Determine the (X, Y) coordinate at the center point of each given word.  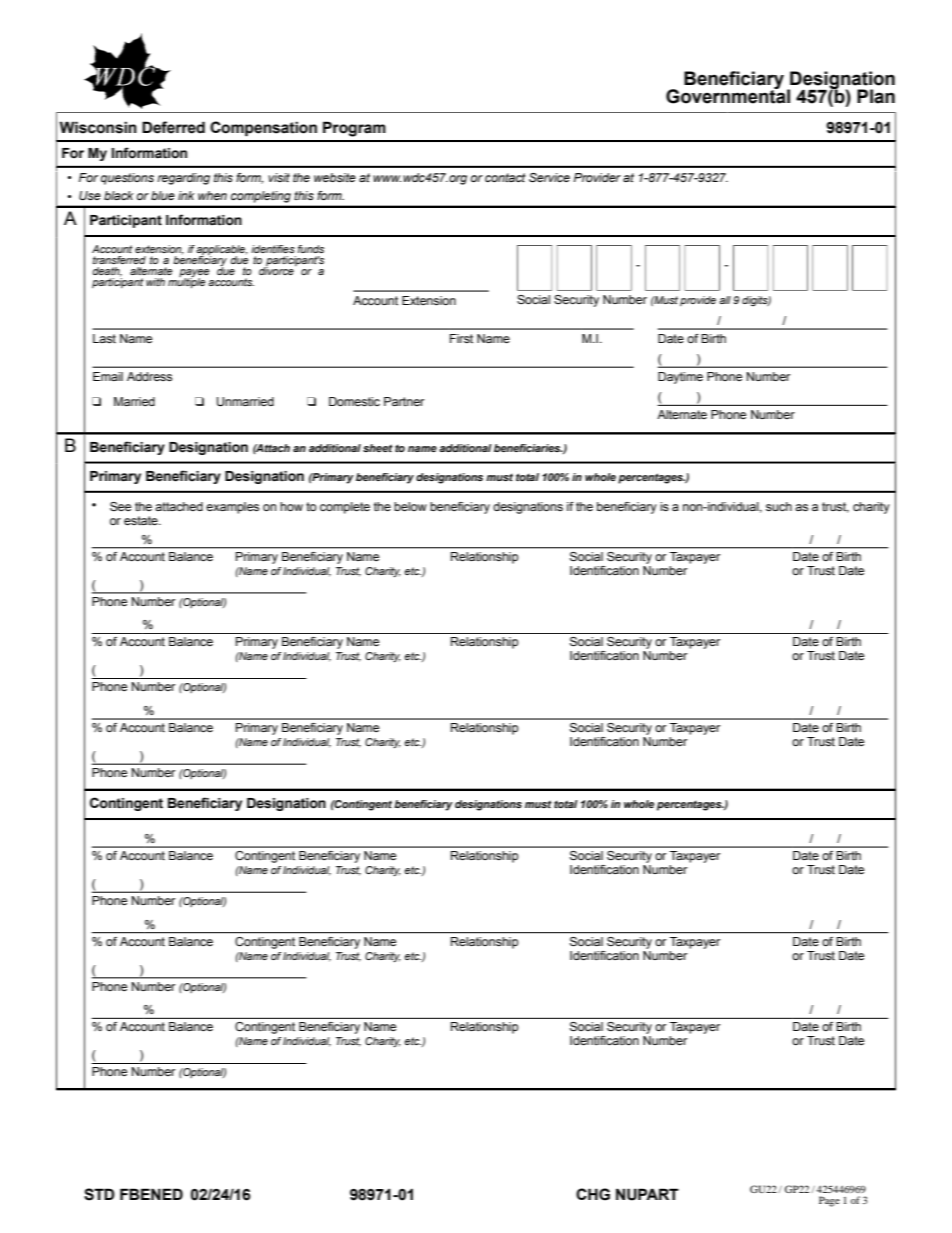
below (410, 506)
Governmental (728, 95)
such (779, 506)
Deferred (173, 127)
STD (99, 1194)
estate (142, 520)
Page (829, 1201)
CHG (593, 1194)
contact (505, 177)
